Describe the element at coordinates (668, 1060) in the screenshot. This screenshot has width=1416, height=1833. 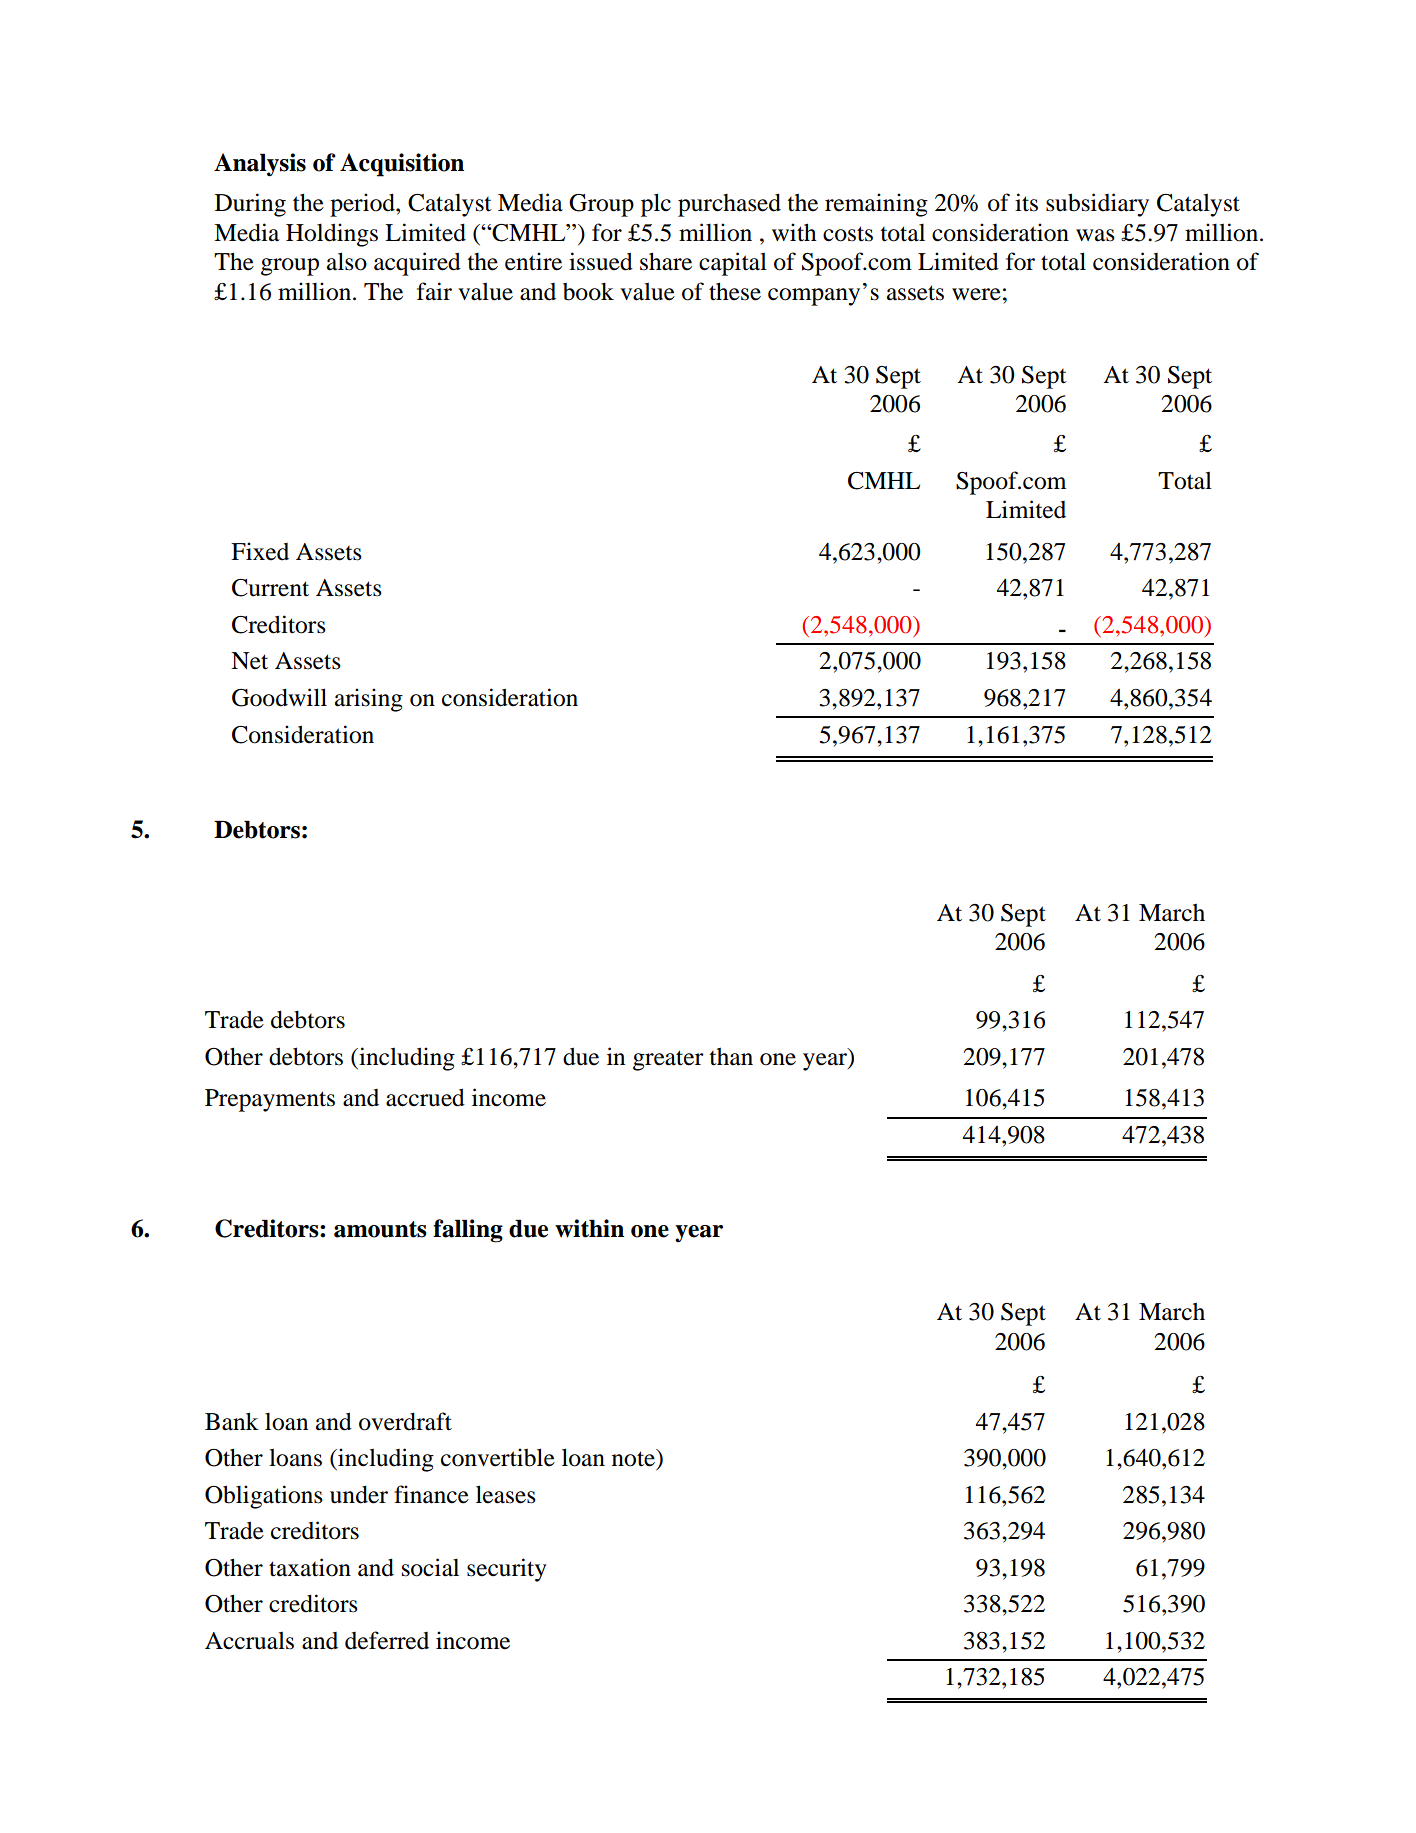
I see `greater` at that location.
